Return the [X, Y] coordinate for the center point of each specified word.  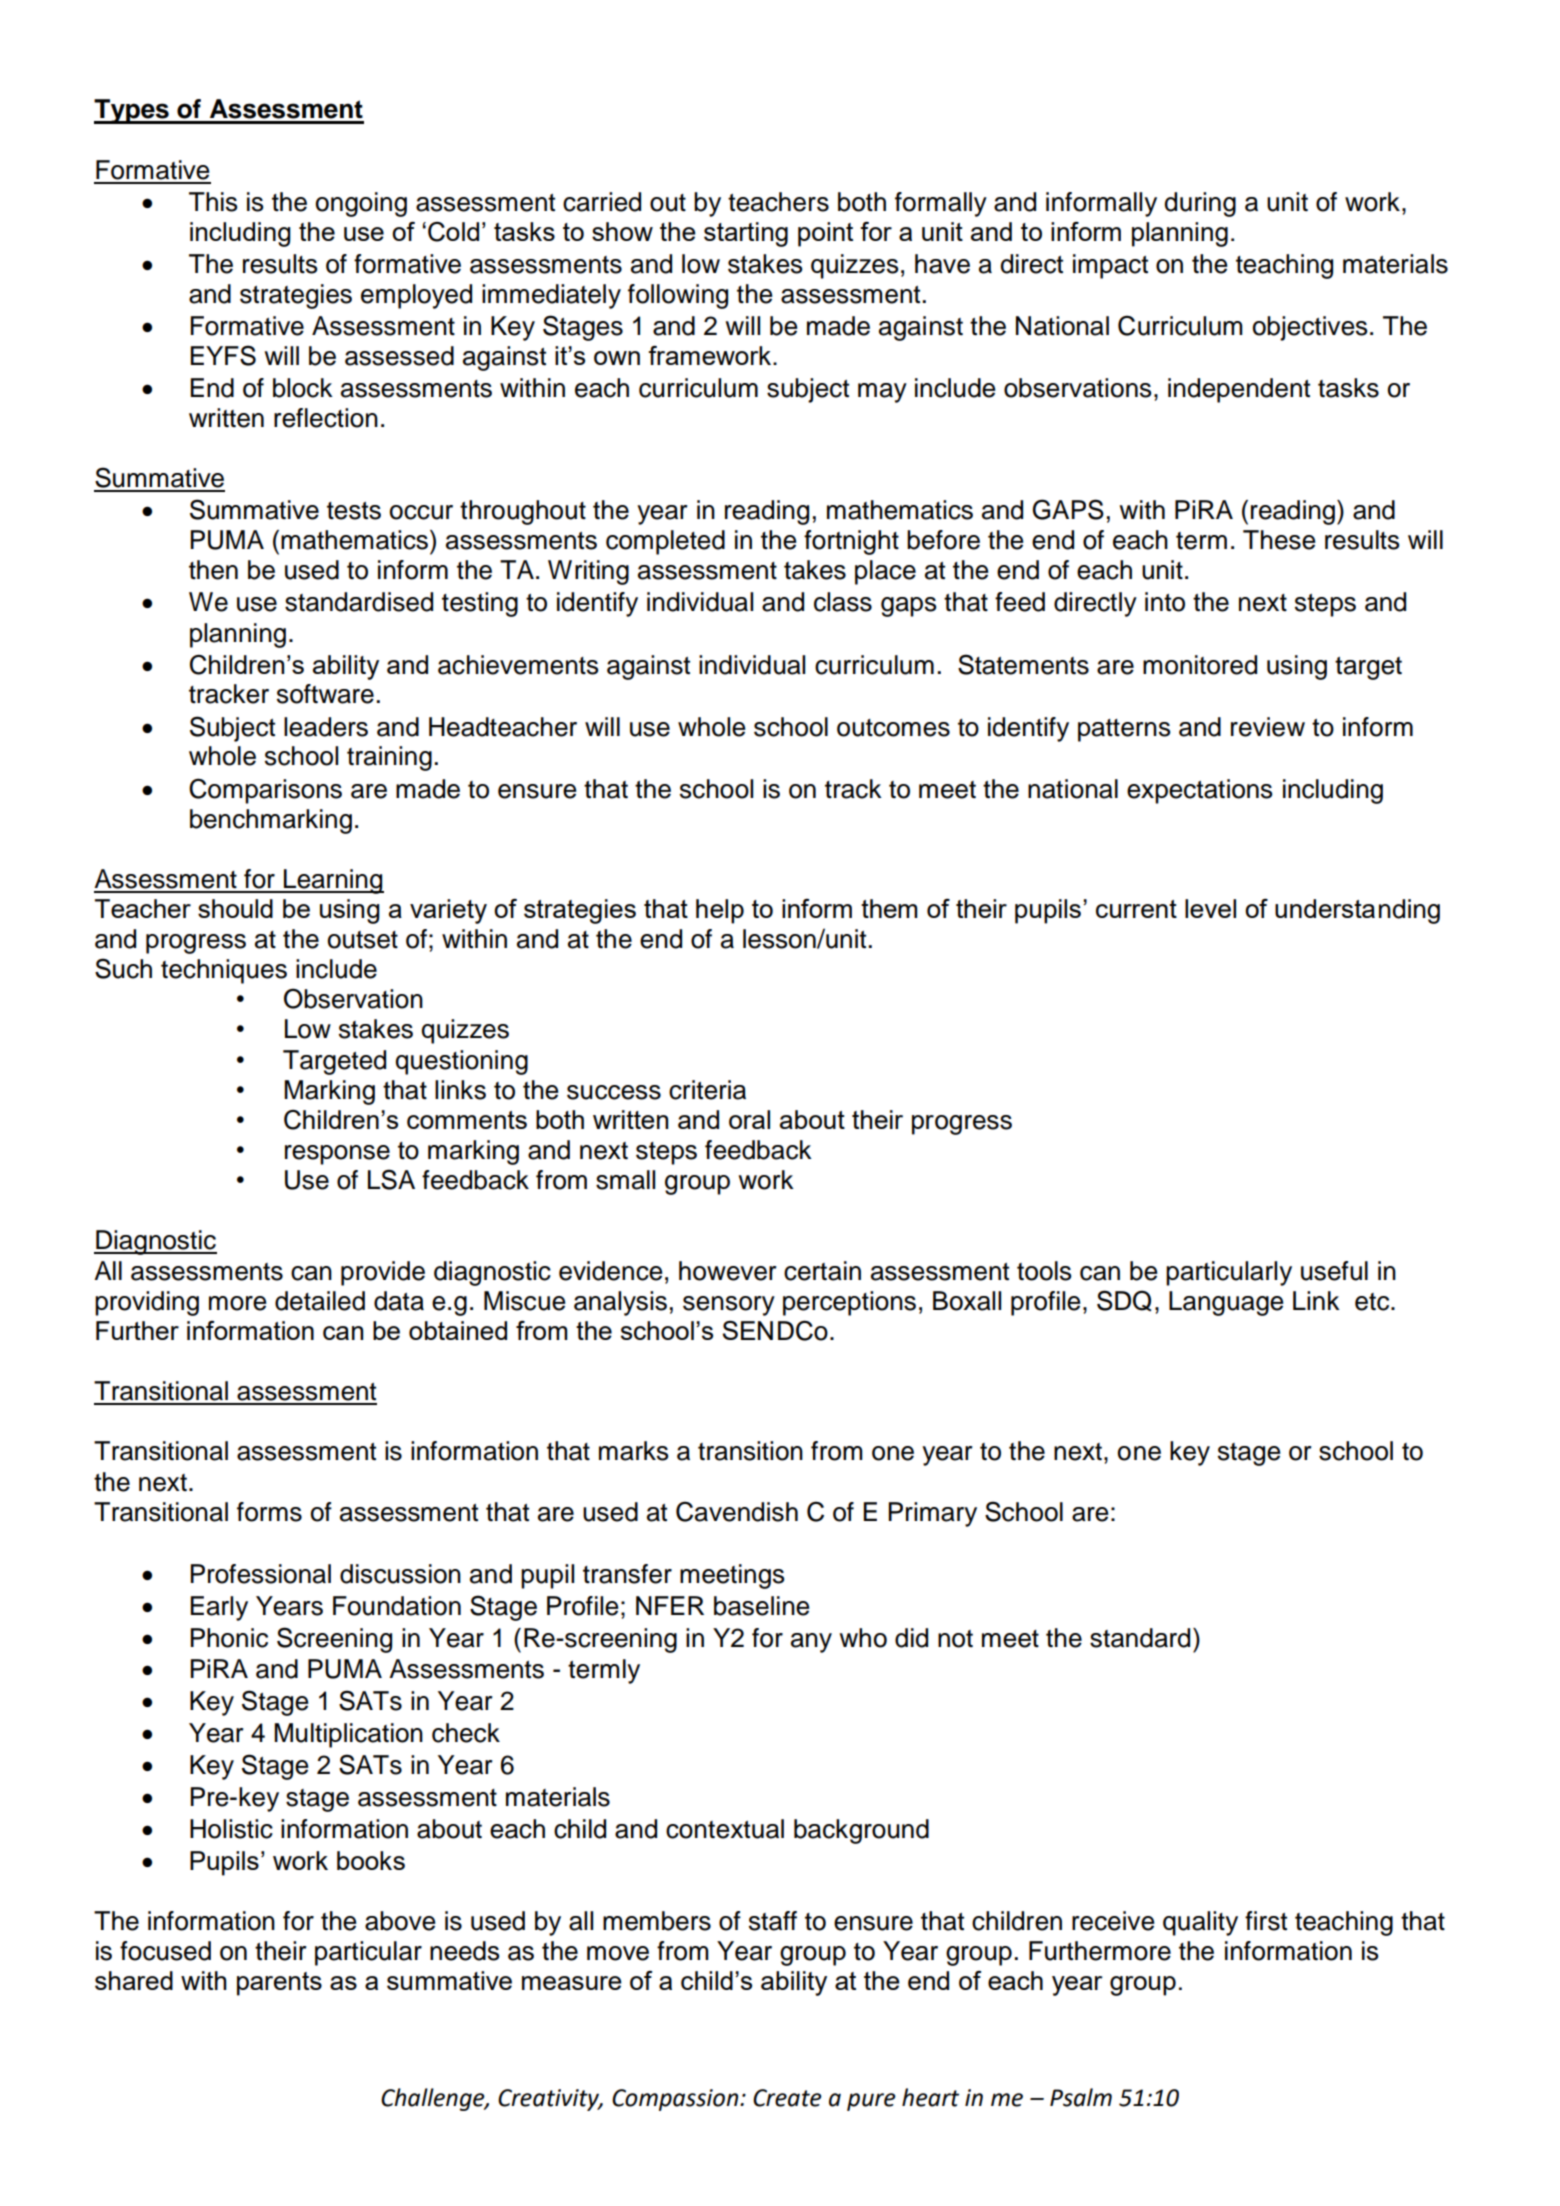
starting [746, 234]
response [337, 1155]
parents [279, 1984]
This [213, 202]
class [843, 602]
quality [1200, 1923]
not [955, 1639]
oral [749, 1119]
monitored [1200, 665]
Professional [260, 1574]
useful [1334, 1271]
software [325, 694]
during [1200, 204]
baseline [761, 1606]
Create [787, 2098]
